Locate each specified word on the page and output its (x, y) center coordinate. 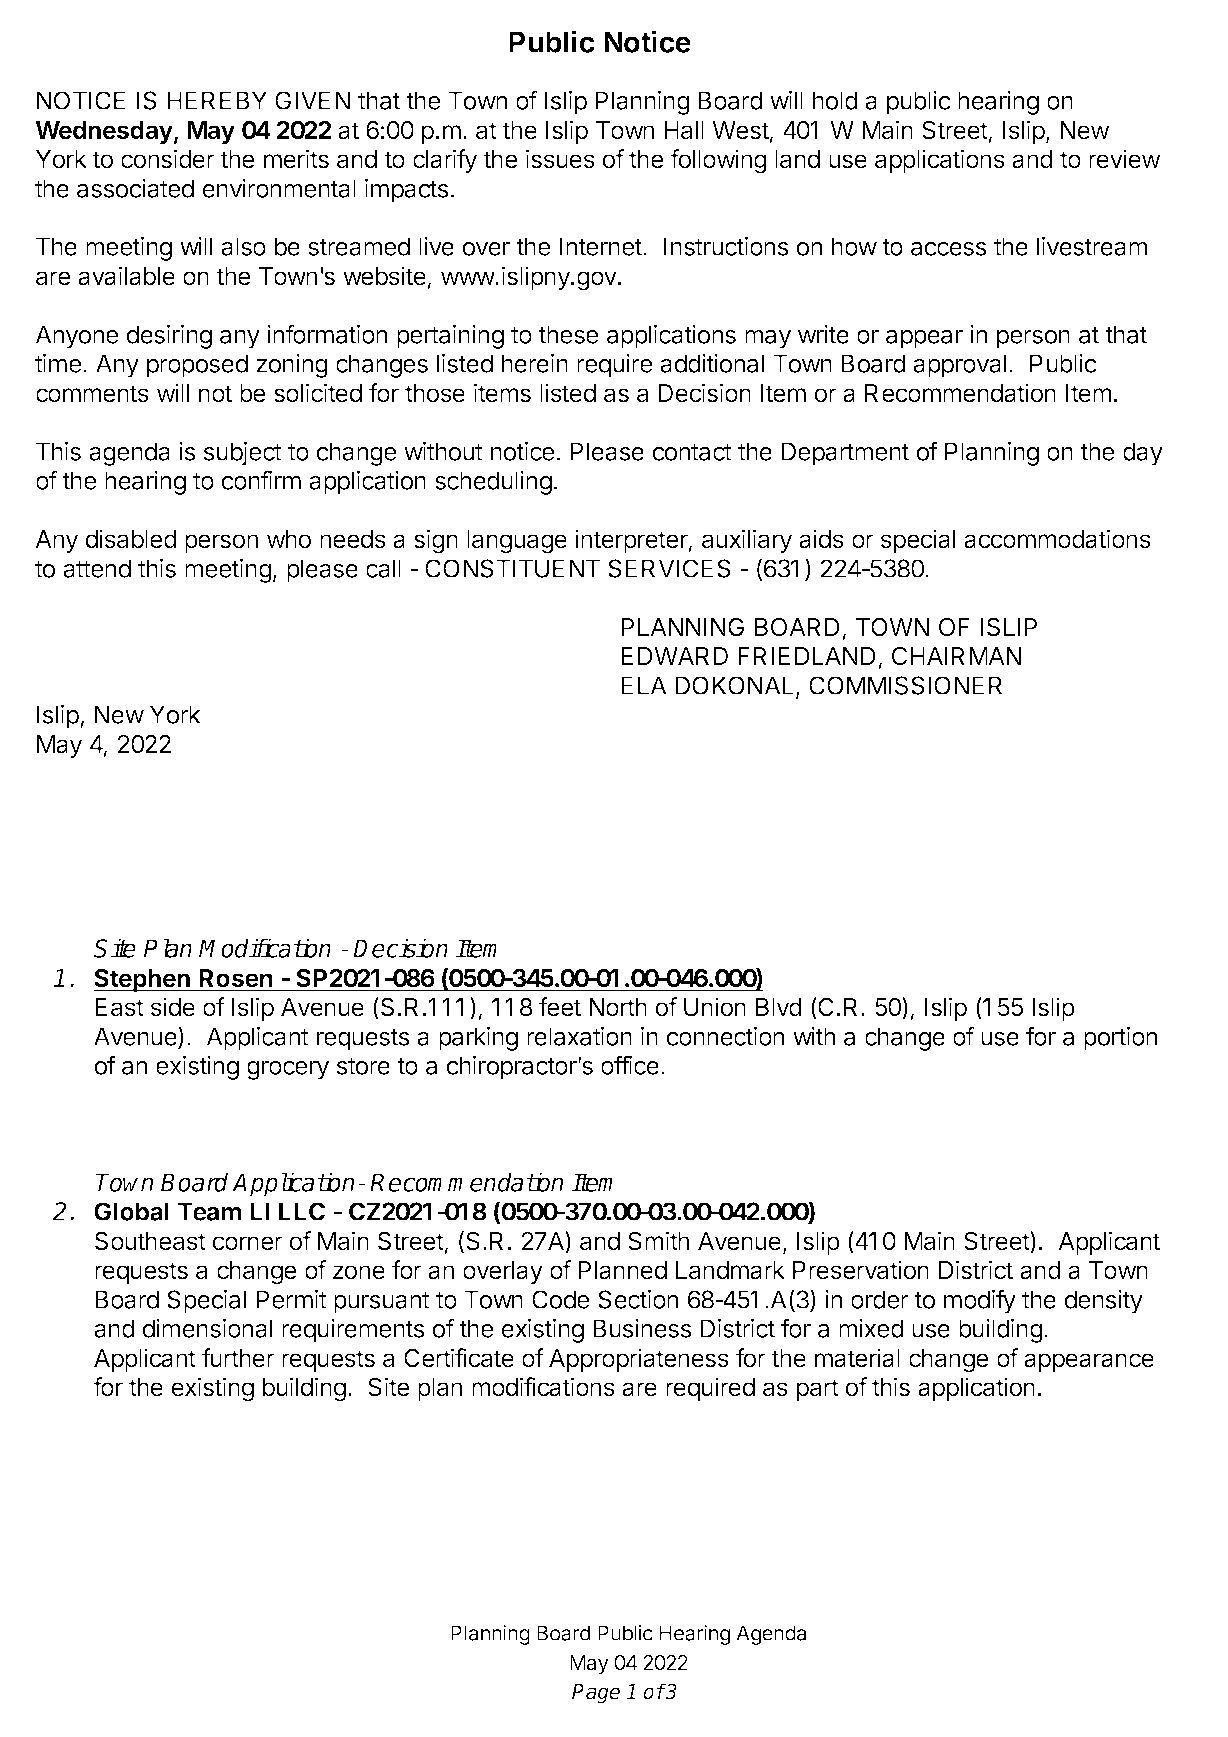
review (1125, 159)
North (618, 1007)
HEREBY (217, 100)
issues (560, 159)
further (238, 1358)
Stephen (142, 980)
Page (596, 1694)
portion (1120, 1039)
